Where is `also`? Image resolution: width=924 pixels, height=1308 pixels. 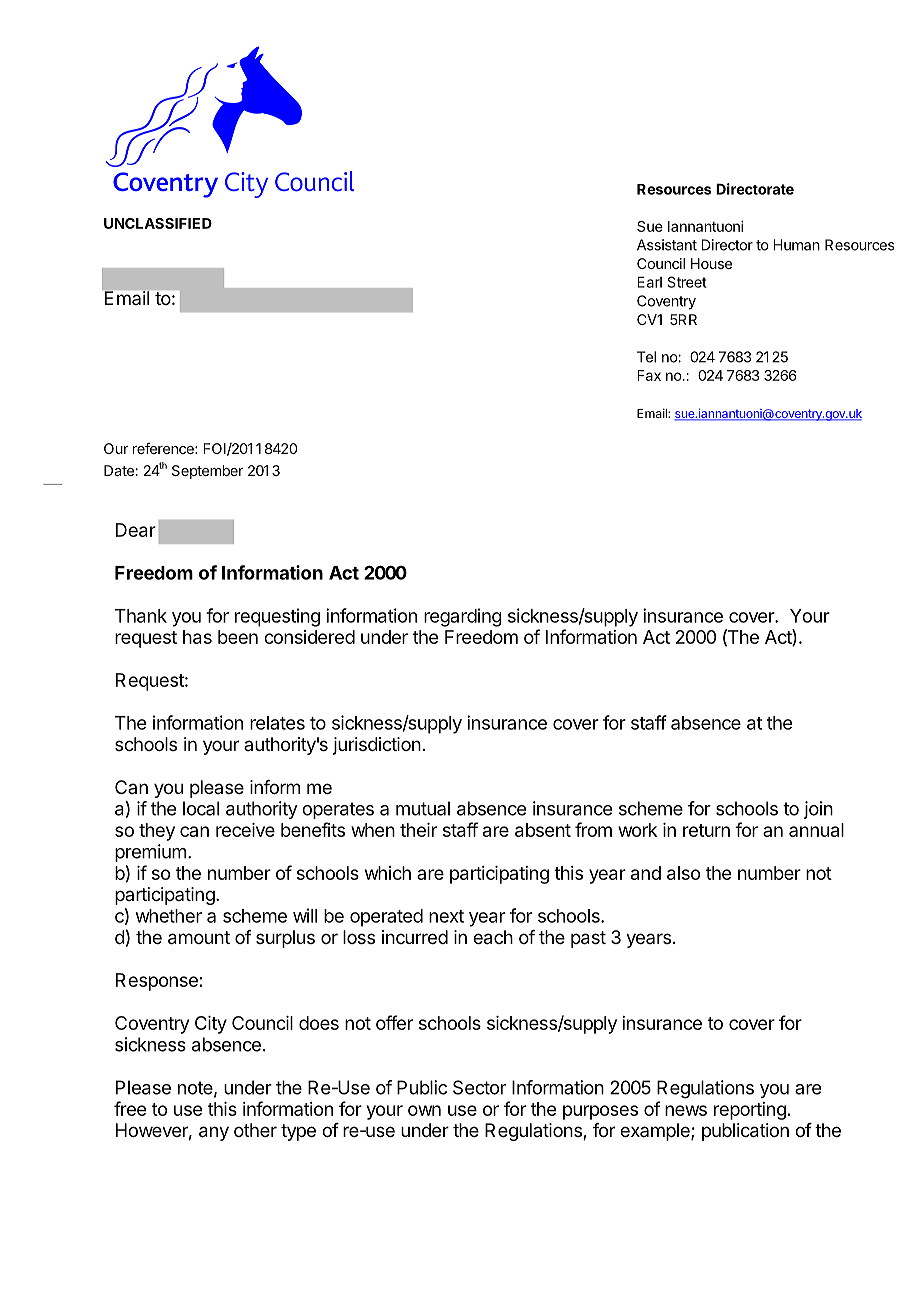 also is located at coordinates (683, 873).
